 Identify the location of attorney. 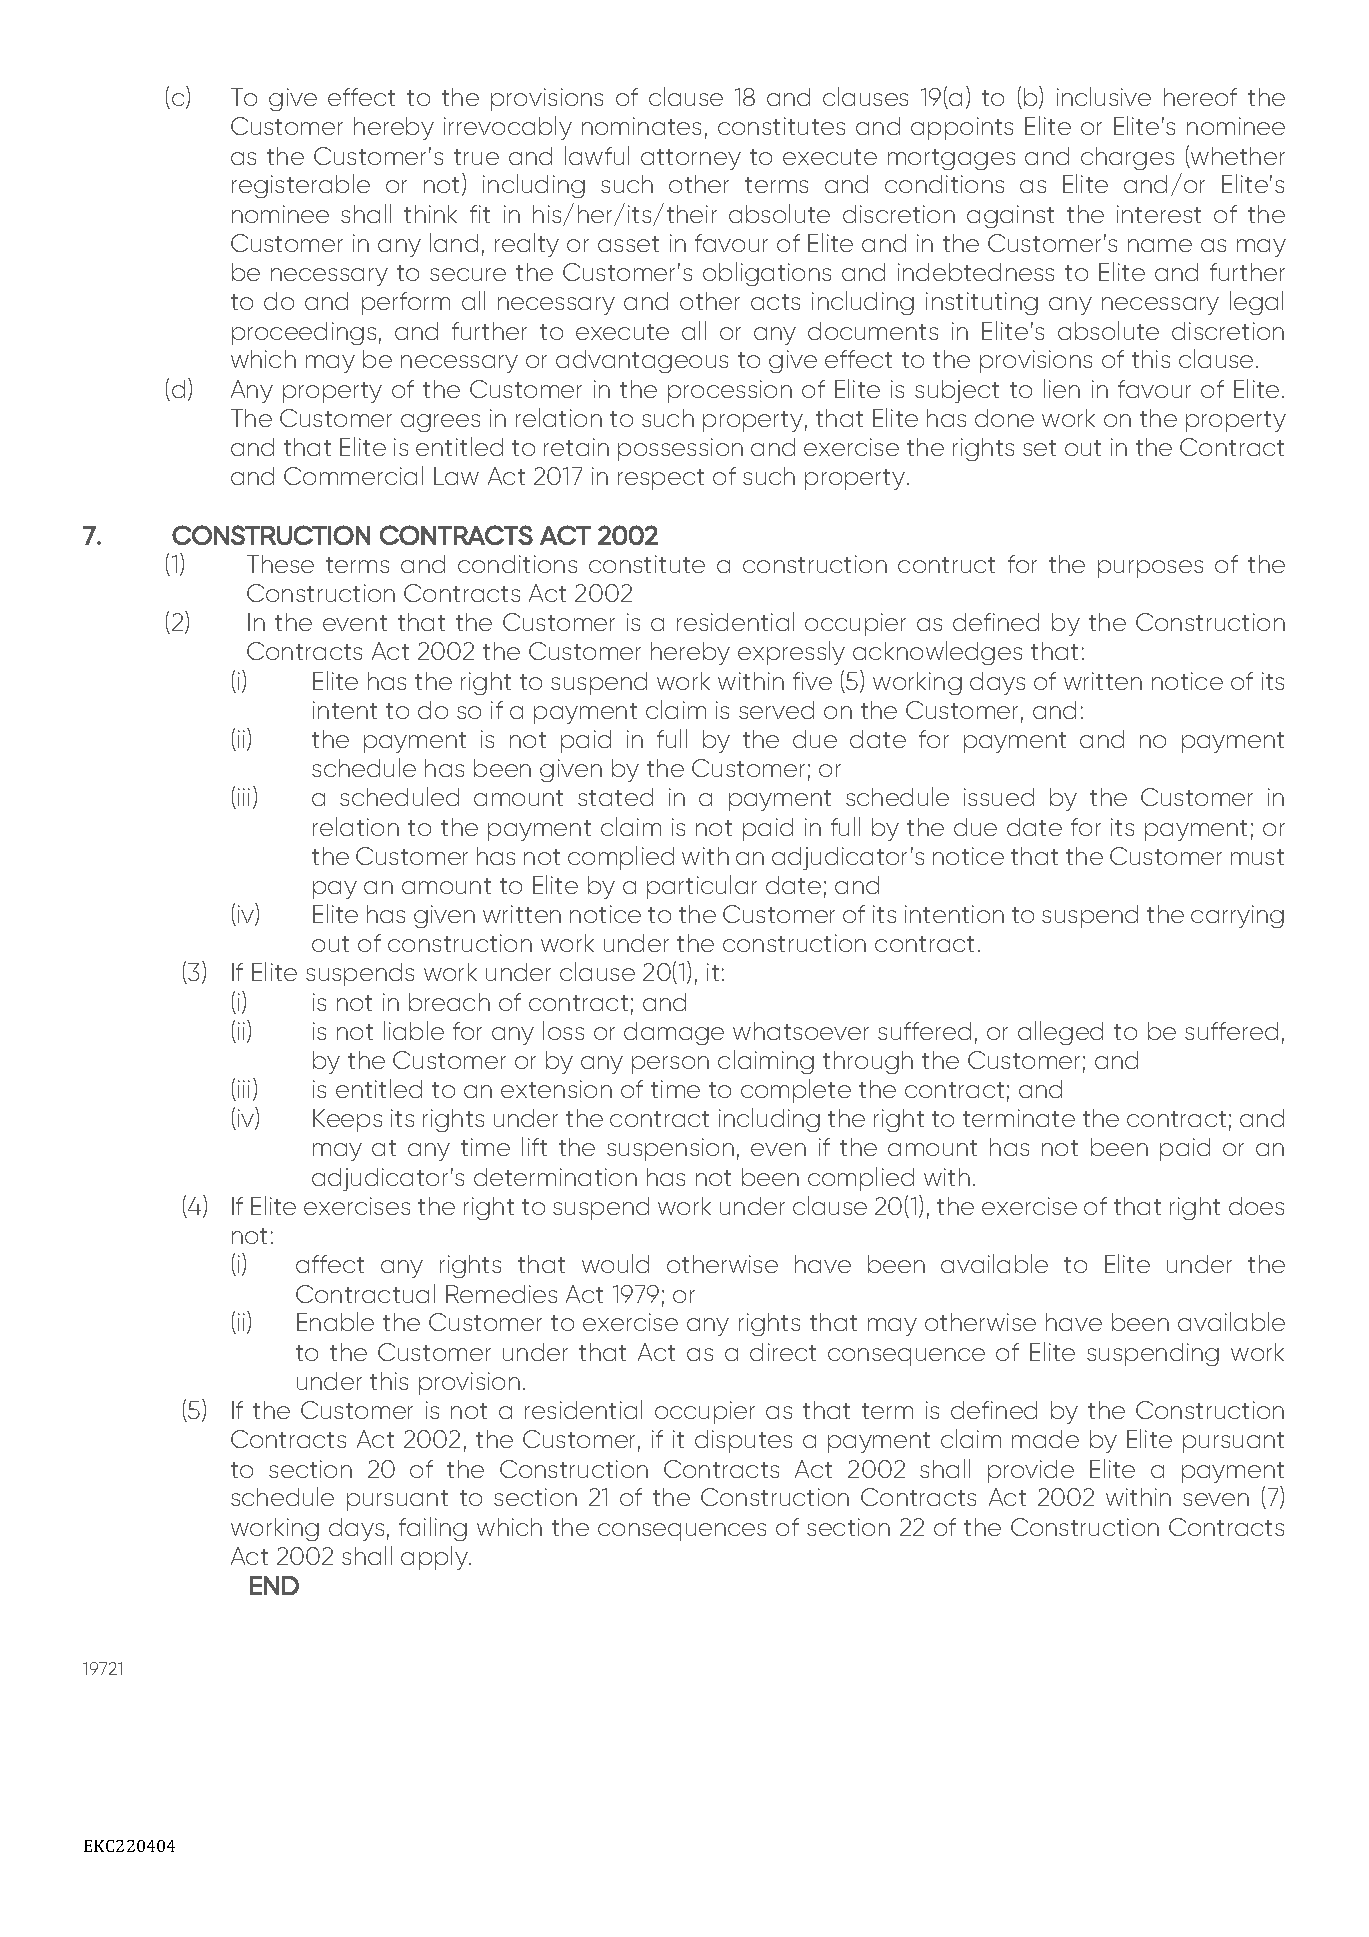
(691, 159).
